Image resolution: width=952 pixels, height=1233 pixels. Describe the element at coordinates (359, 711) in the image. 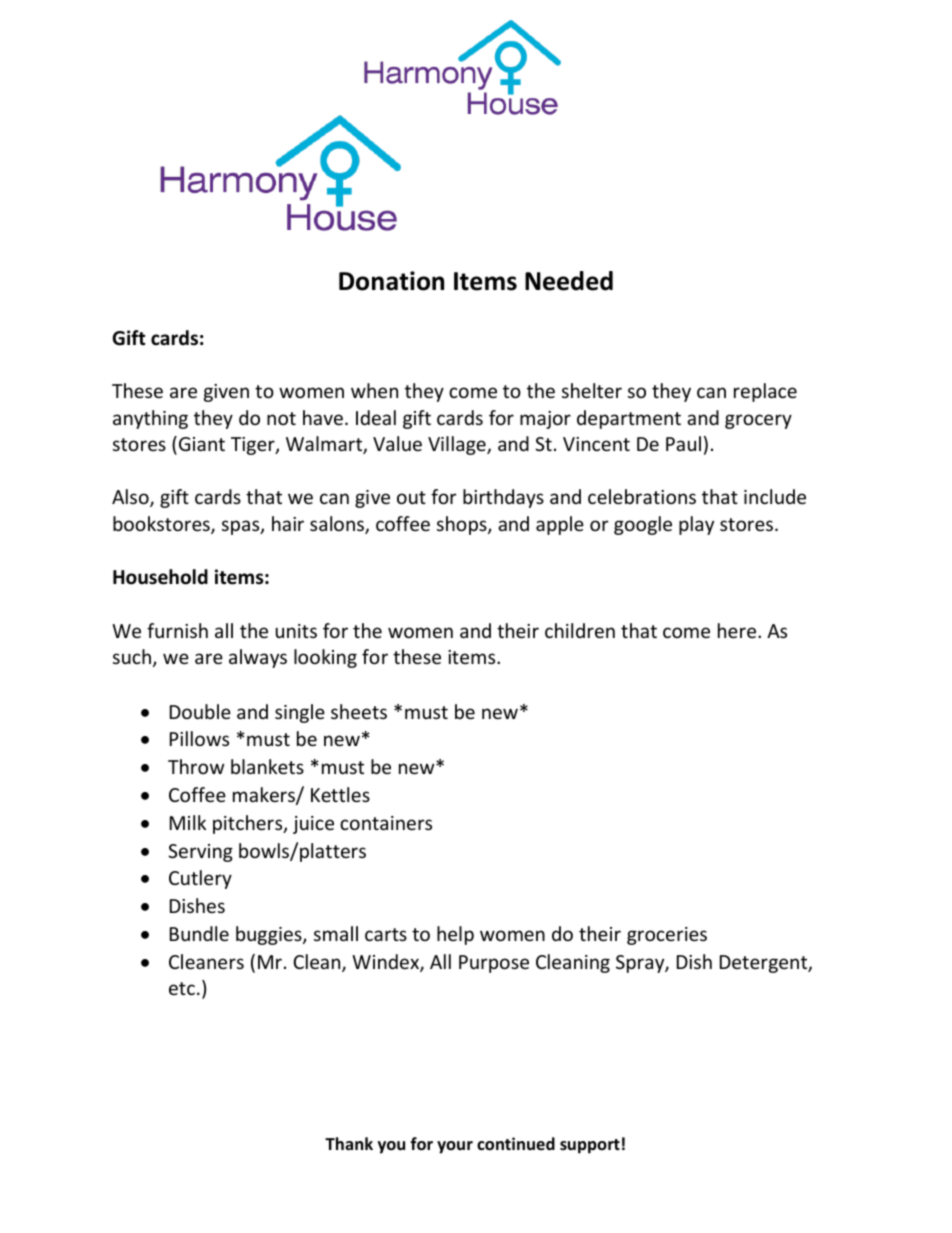

I see `sheets` at that location.
